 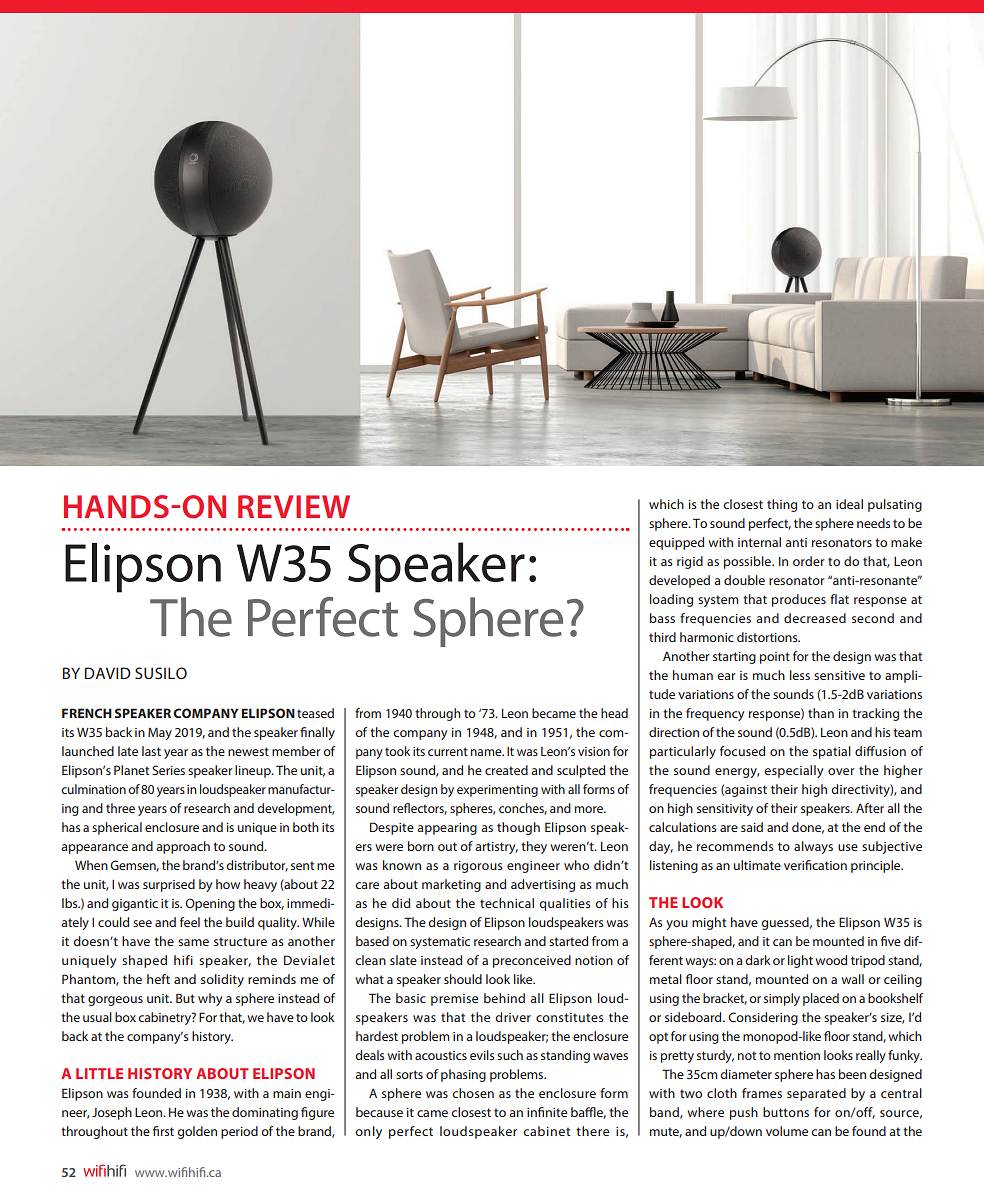 I want to click on REVIEW, so click(x=294, y=506).
